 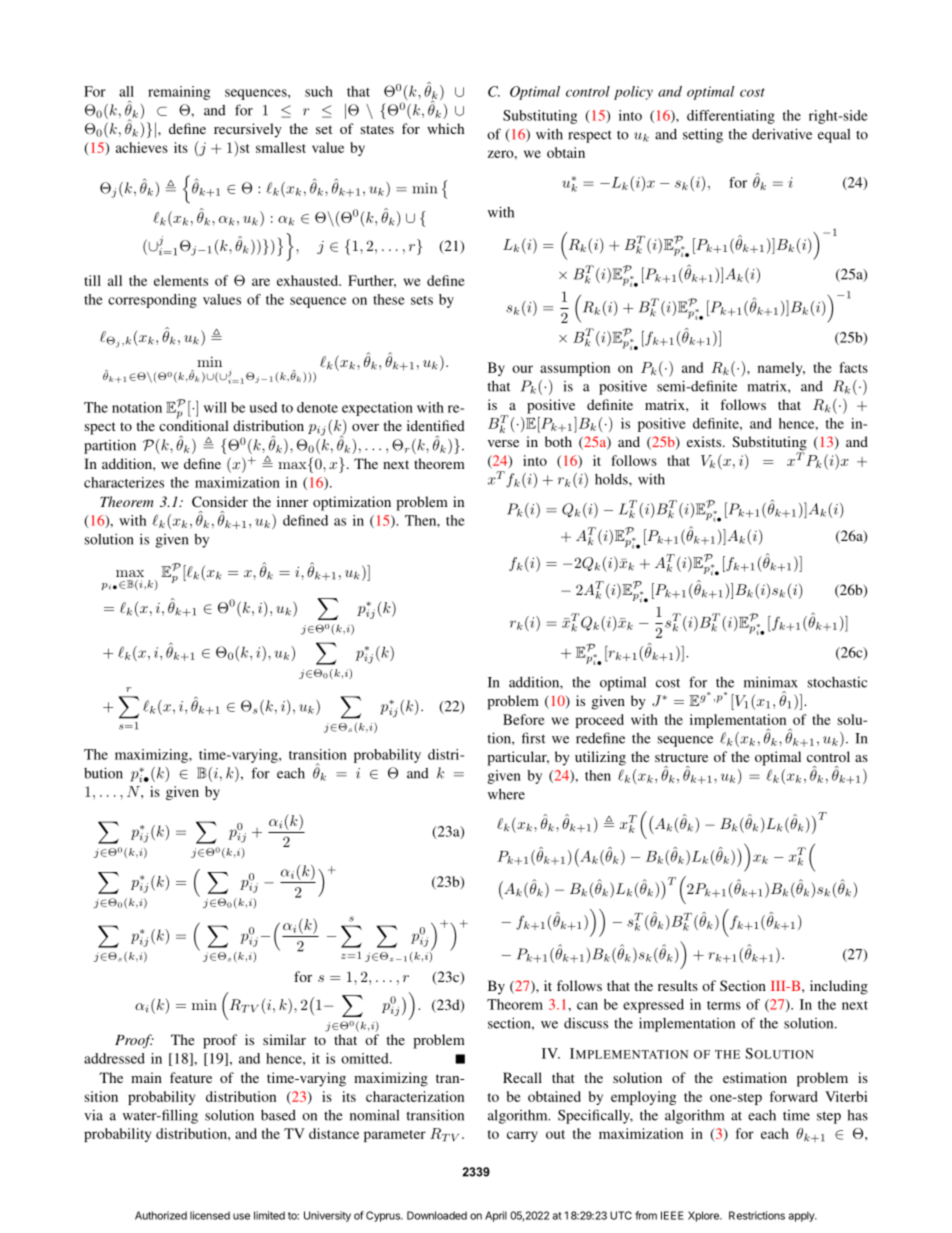 I want to click on terms, so click(x=724, y=1005).
